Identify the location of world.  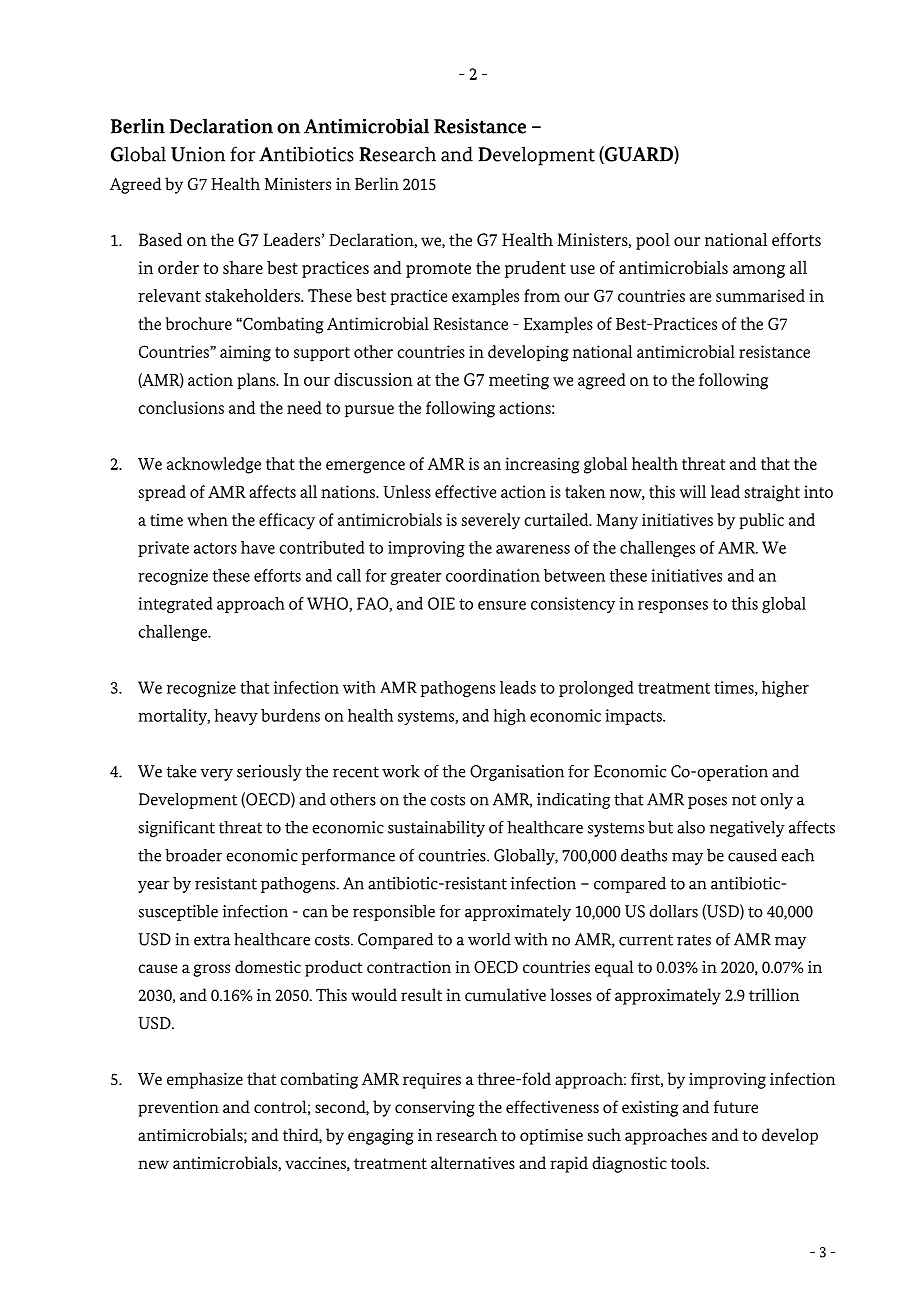
(489, 939).
